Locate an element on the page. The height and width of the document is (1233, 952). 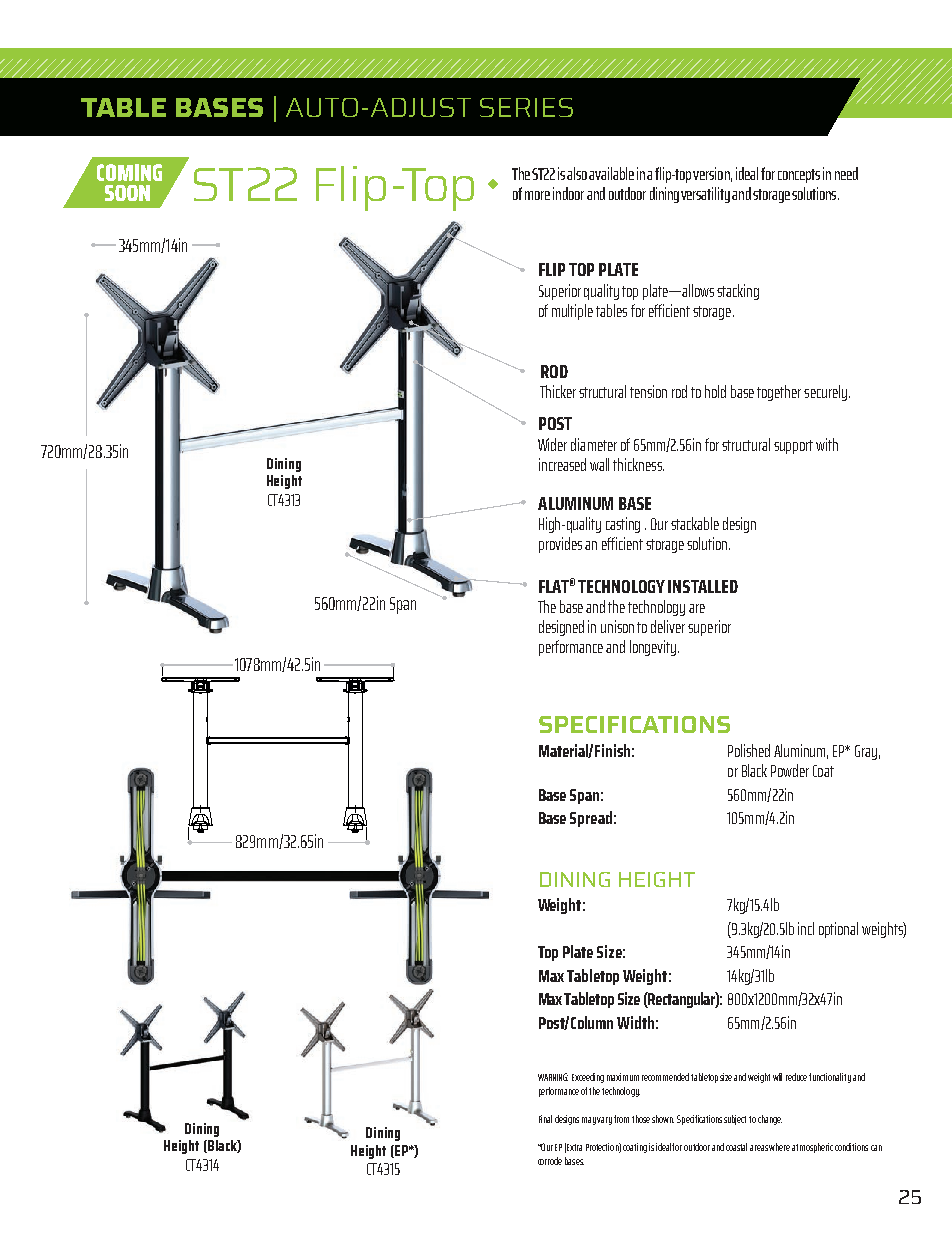
Spread is located at coordinates (591, 819).
